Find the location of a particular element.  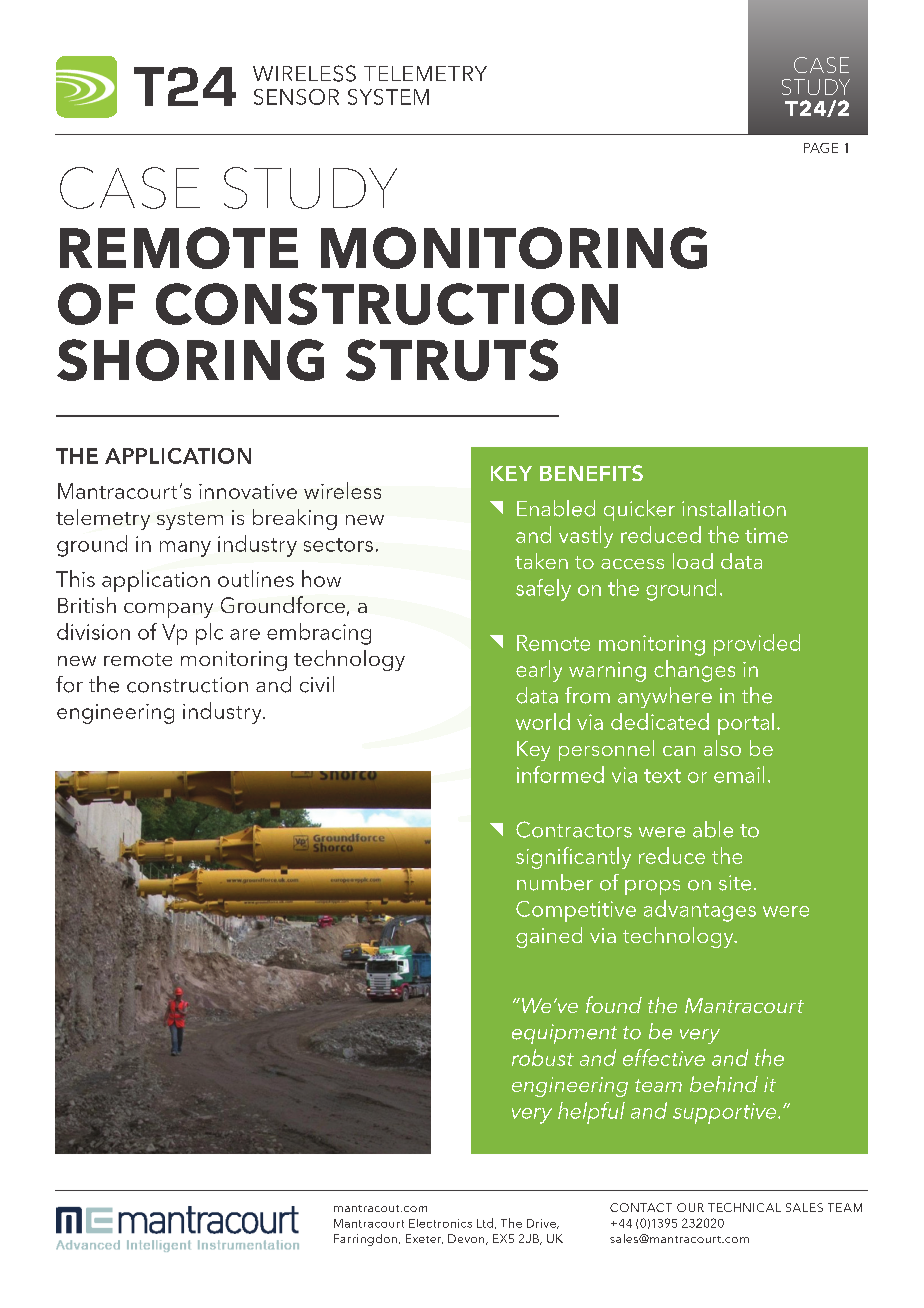

struts is located at coordinates (452, 360).
